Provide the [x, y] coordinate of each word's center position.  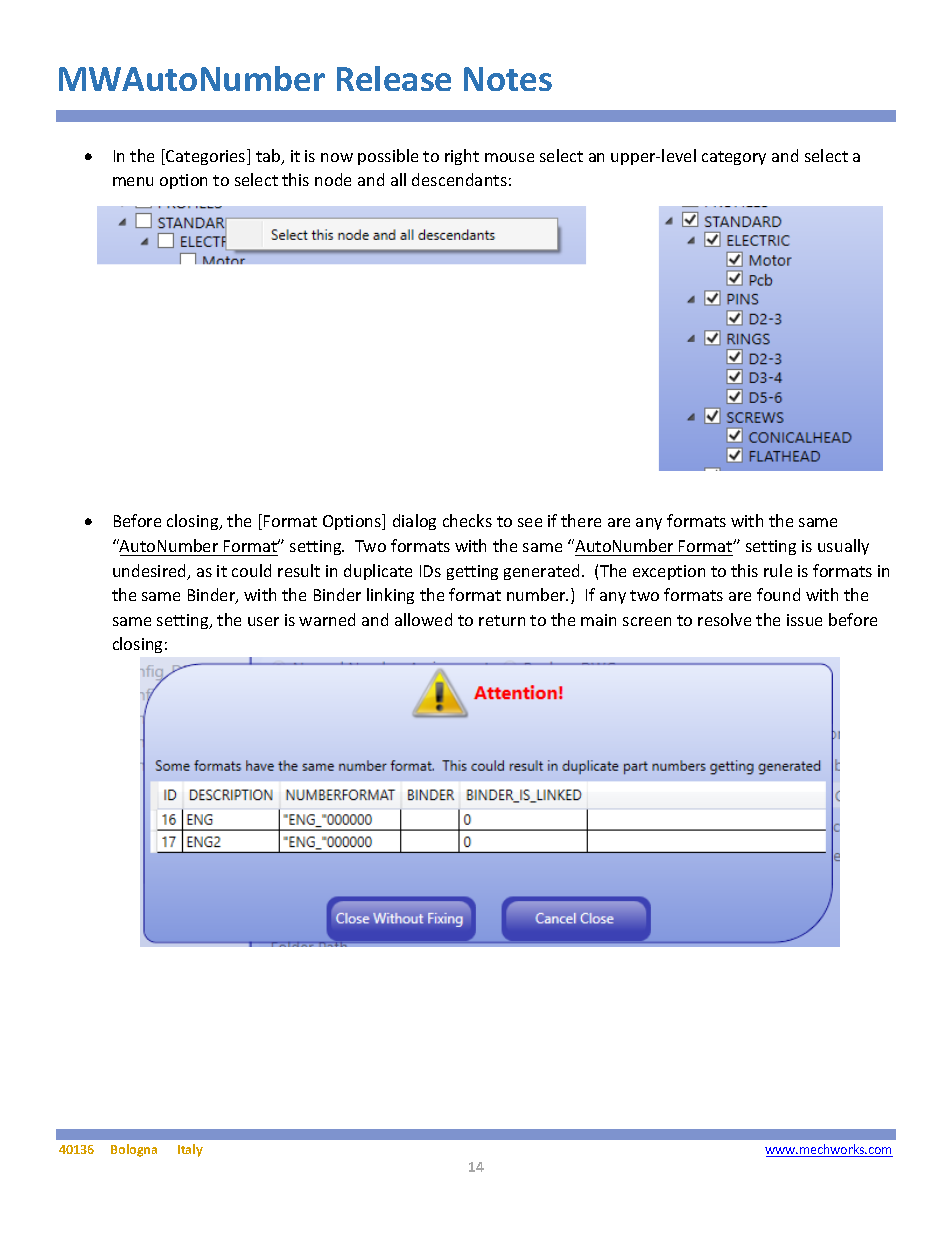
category [734, 158]
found [778, 594]
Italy [190, 1150]
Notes [508, 79]
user [263, 621]
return [502, 620]
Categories [206, 157]
